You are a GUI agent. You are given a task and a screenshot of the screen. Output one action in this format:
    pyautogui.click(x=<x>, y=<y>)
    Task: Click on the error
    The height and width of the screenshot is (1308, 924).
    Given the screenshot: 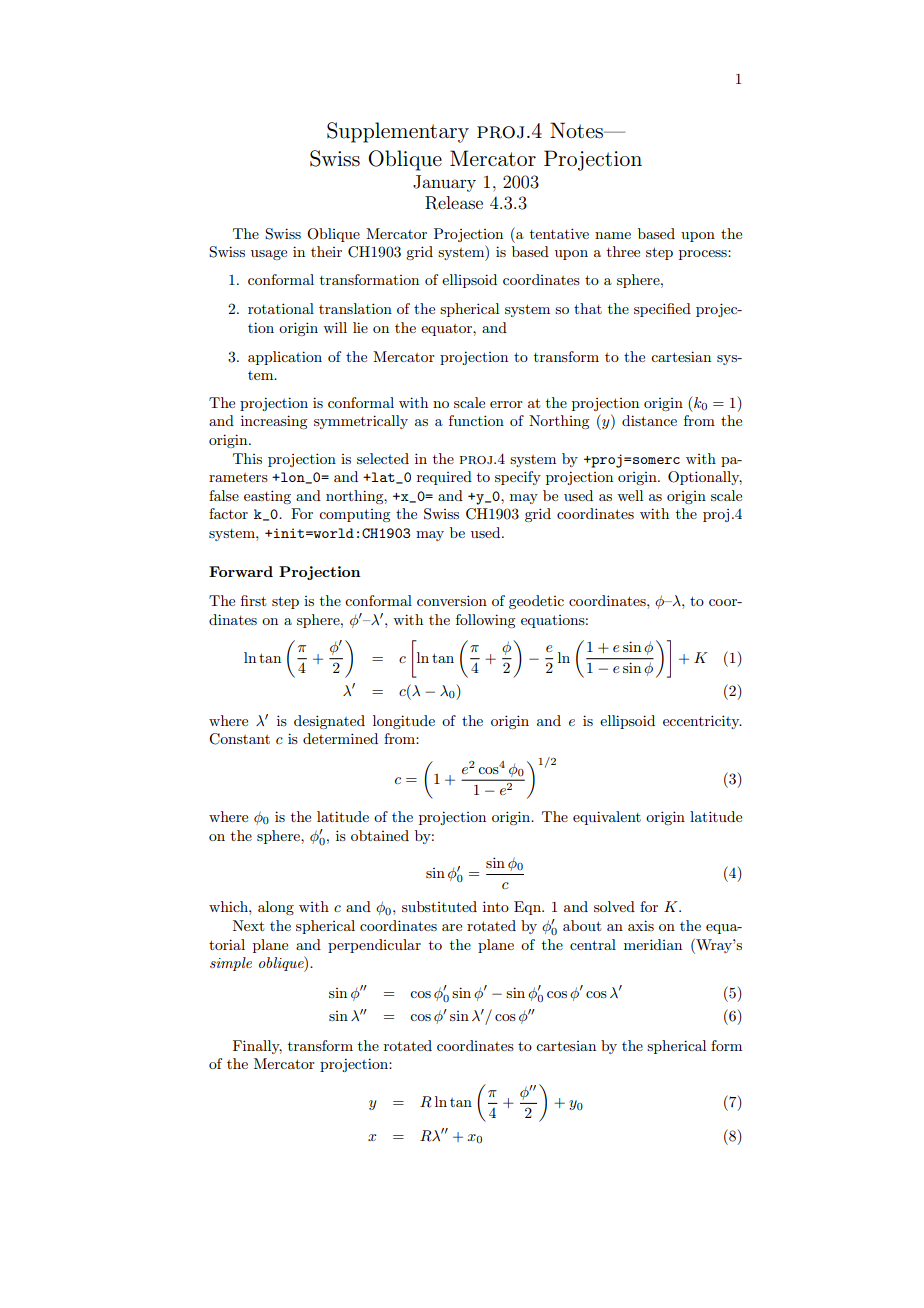 What is the action you would take?
    pyautogui.click(x=506, y=404)
